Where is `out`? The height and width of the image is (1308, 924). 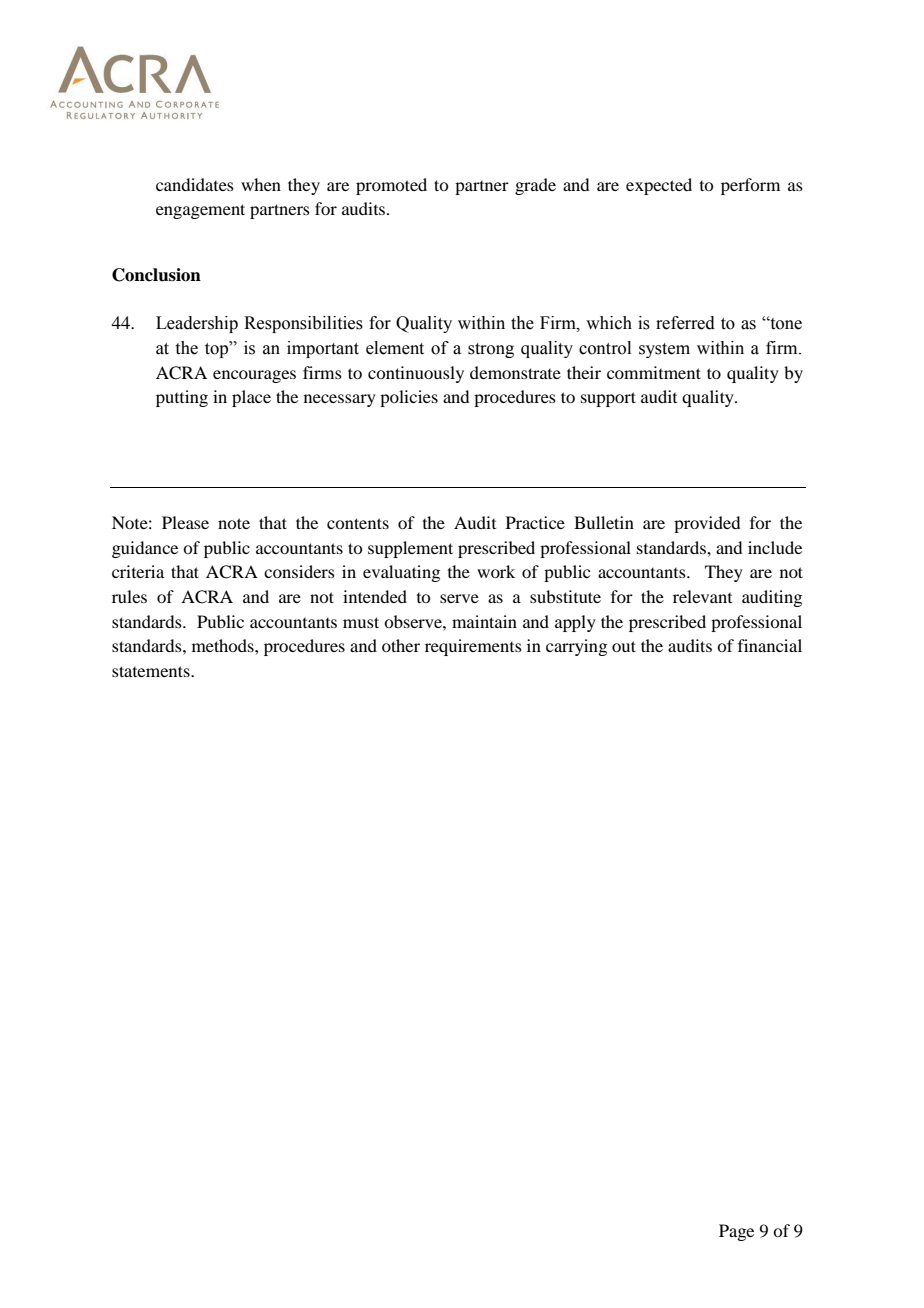 out is located at coordinates (624, 646).
